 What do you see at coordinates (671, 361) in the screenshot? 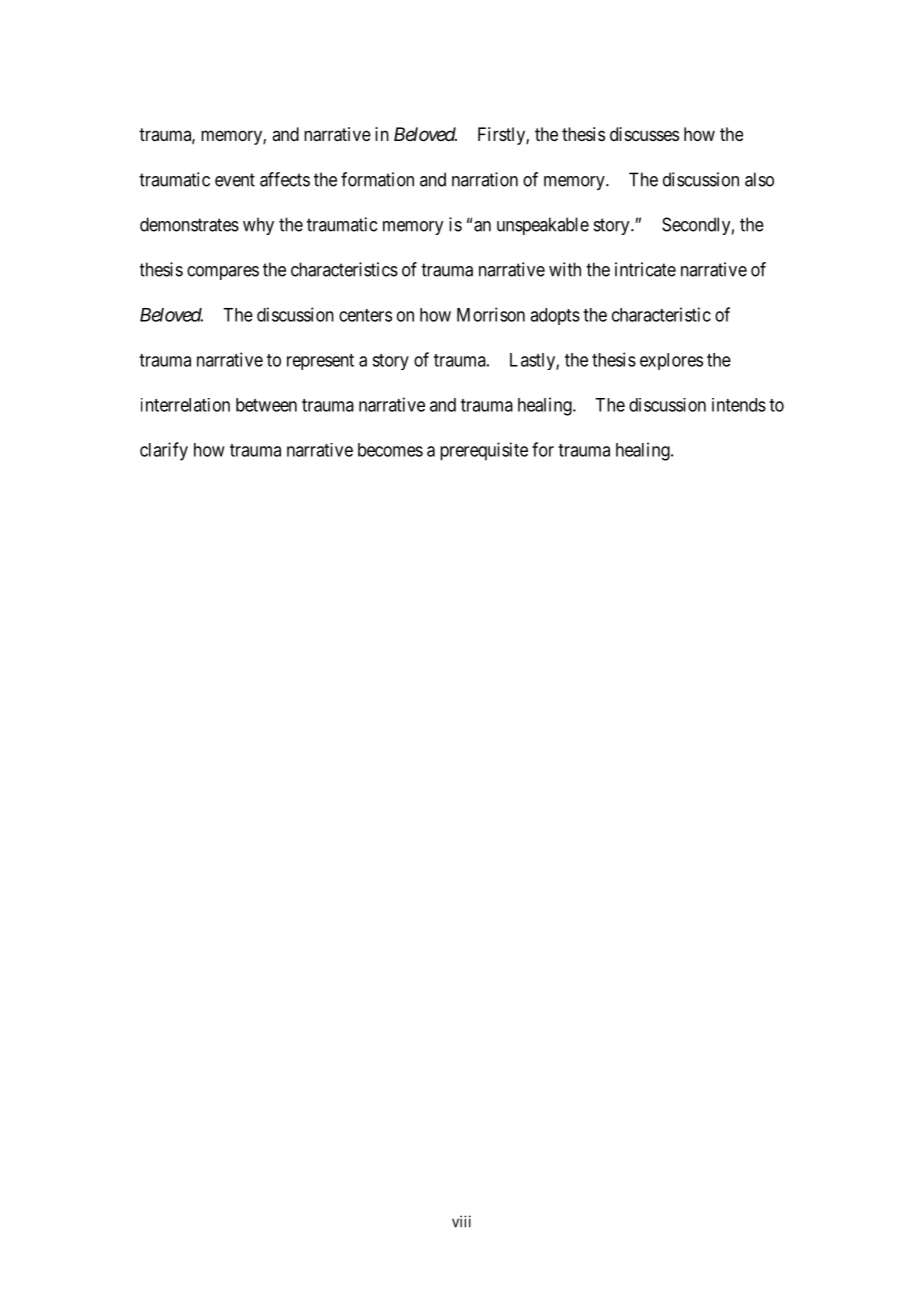
I see `explores` at bounding box center [671, 361].
